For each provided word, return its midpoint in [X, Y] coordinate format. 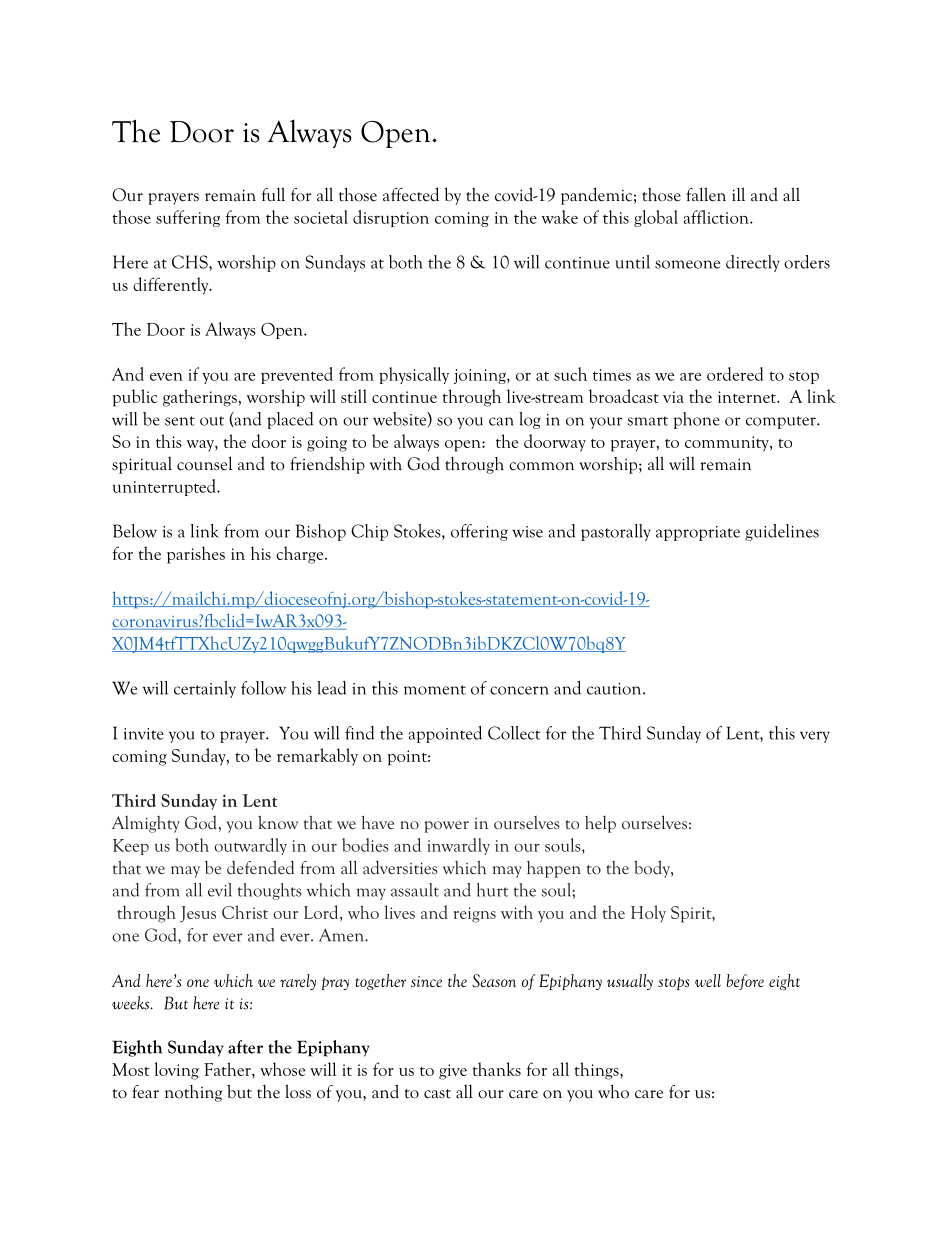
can [501, 421]
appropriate [698, 533]
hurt [492, 890]
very [815, 737]
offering [479, 532]
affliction [717, 217]
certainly [205, 689]
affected [411, 194]
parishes [196, 555]
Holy [648, 913]
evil [220, 890]
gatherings [201, 398]
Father [228, 1069]
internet [748, 397]
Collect [514, 733]
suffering [188, 218]
